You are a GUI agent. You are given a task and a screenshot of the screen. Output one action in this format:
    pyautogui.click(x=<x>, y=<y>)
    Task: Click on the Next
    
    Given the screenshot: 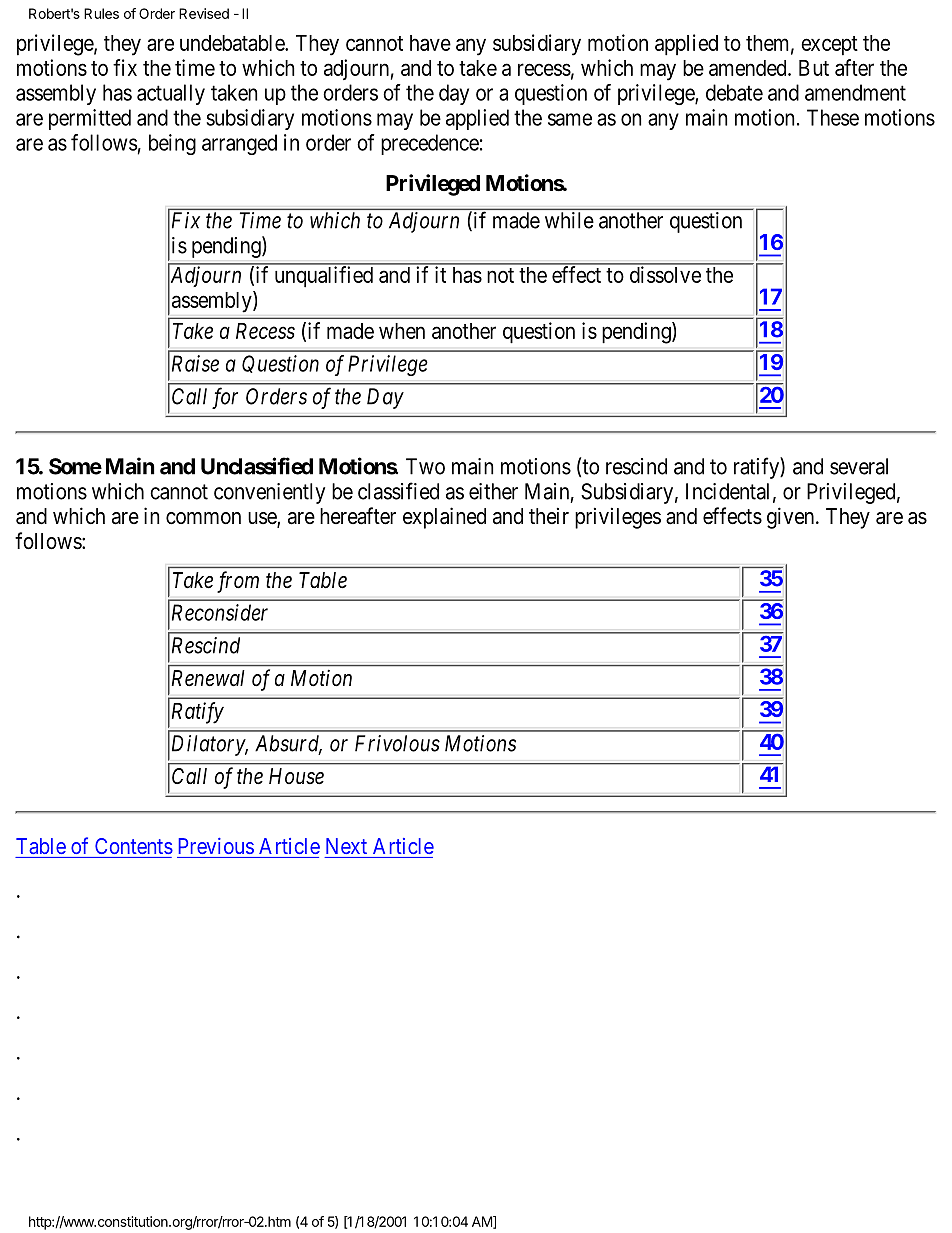 What is the action you would take?
    pyautogui.click(x=346, y=846)
